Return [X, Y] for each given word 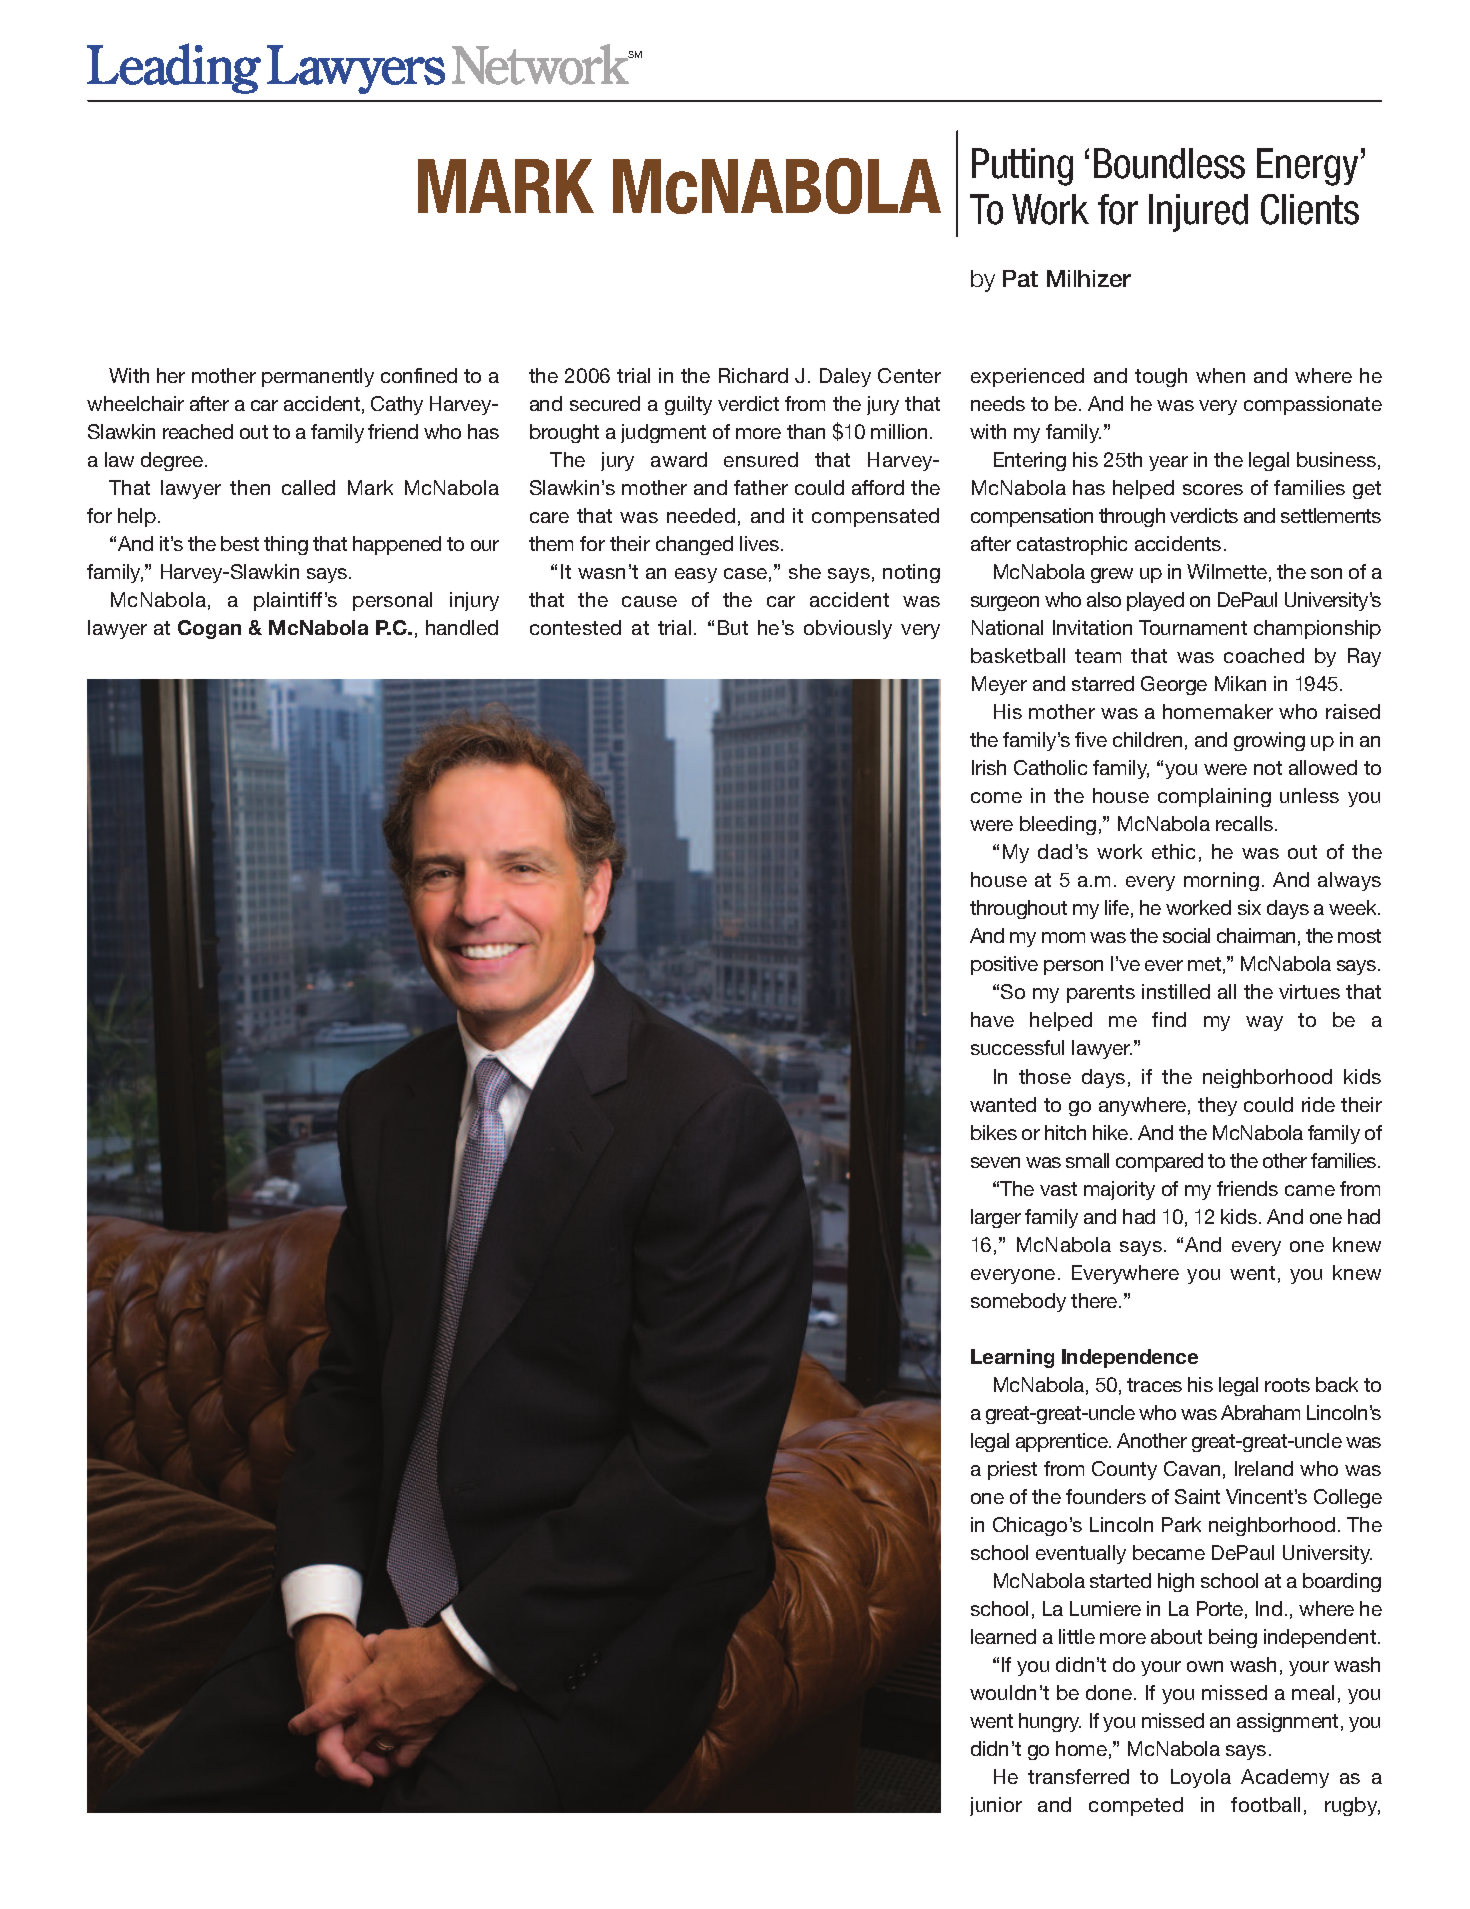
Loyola [1201, 1778]
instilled [1176, 991]
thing [286, 545]
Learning [1012, 1358]
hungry [1050, 1722]
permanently [318, 377]
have [992, 1019]
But [733, 627]
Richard [753, 375]
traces [1154, 1385]
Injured [1198, 213]
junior [996, 1806]
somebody [1018, 1302]
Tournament [1193, 627]
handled [462, 627]
